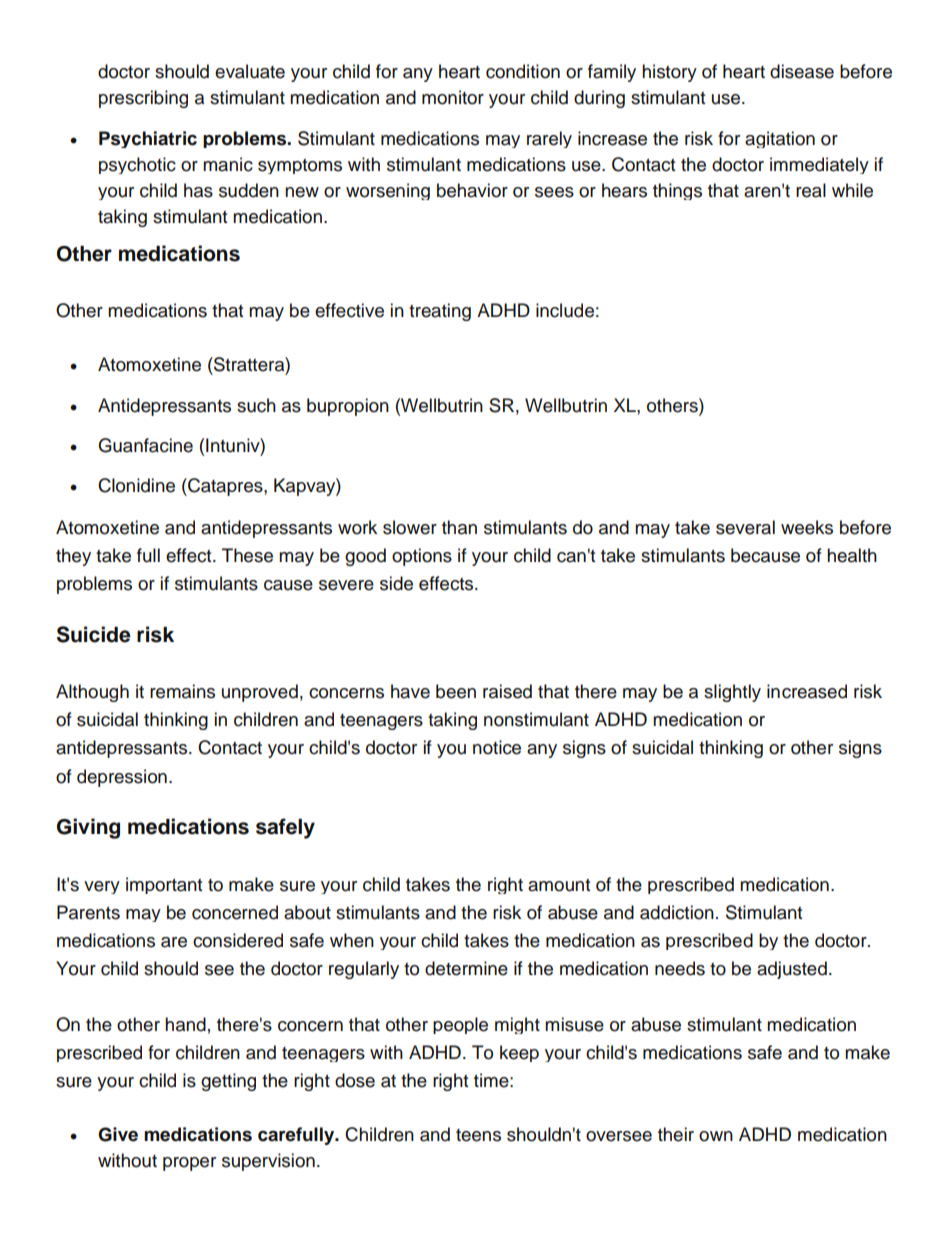  I want to click on teens, so click(478, 1135).
